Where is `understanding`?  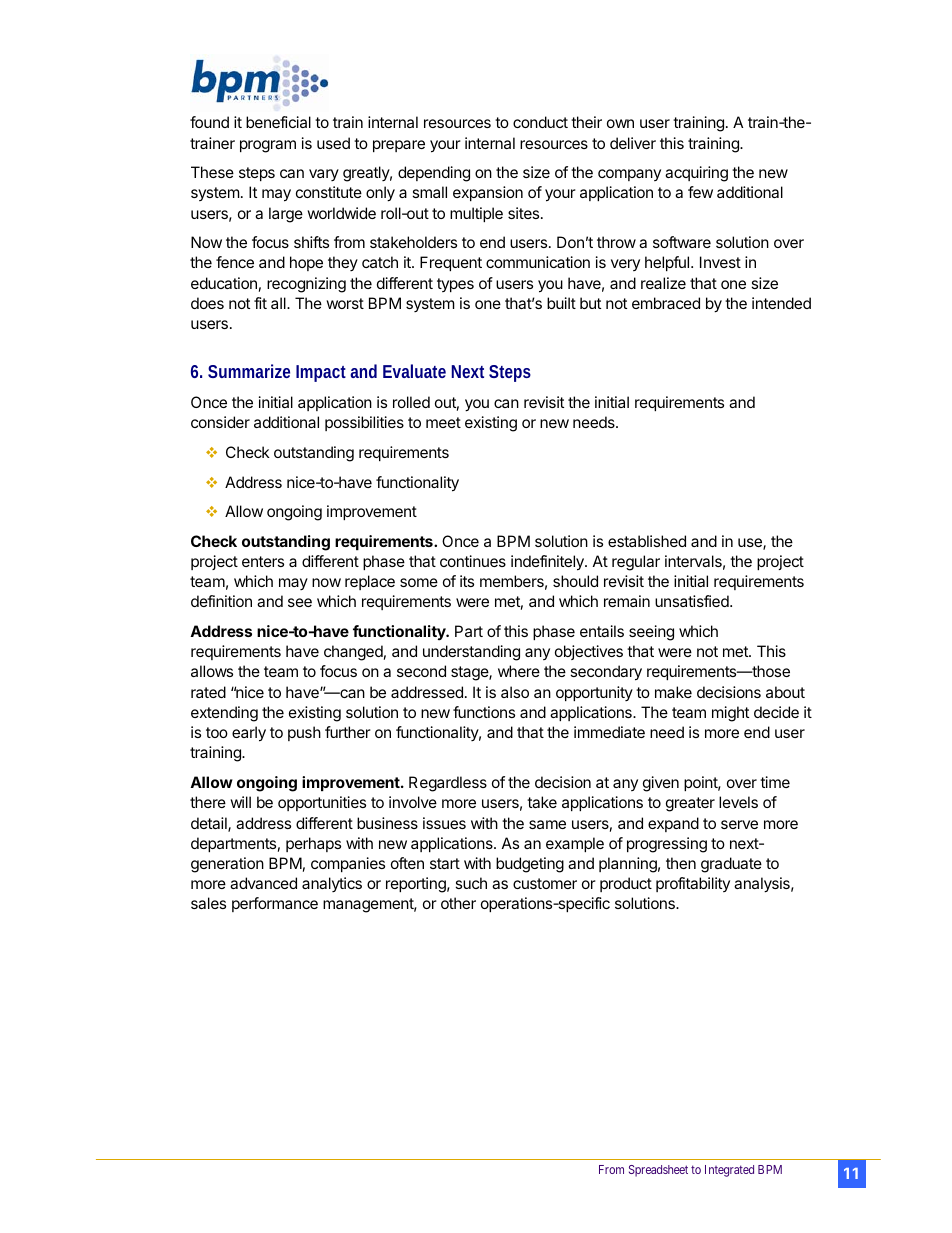 understanding is located at coordinates (471, 653).
